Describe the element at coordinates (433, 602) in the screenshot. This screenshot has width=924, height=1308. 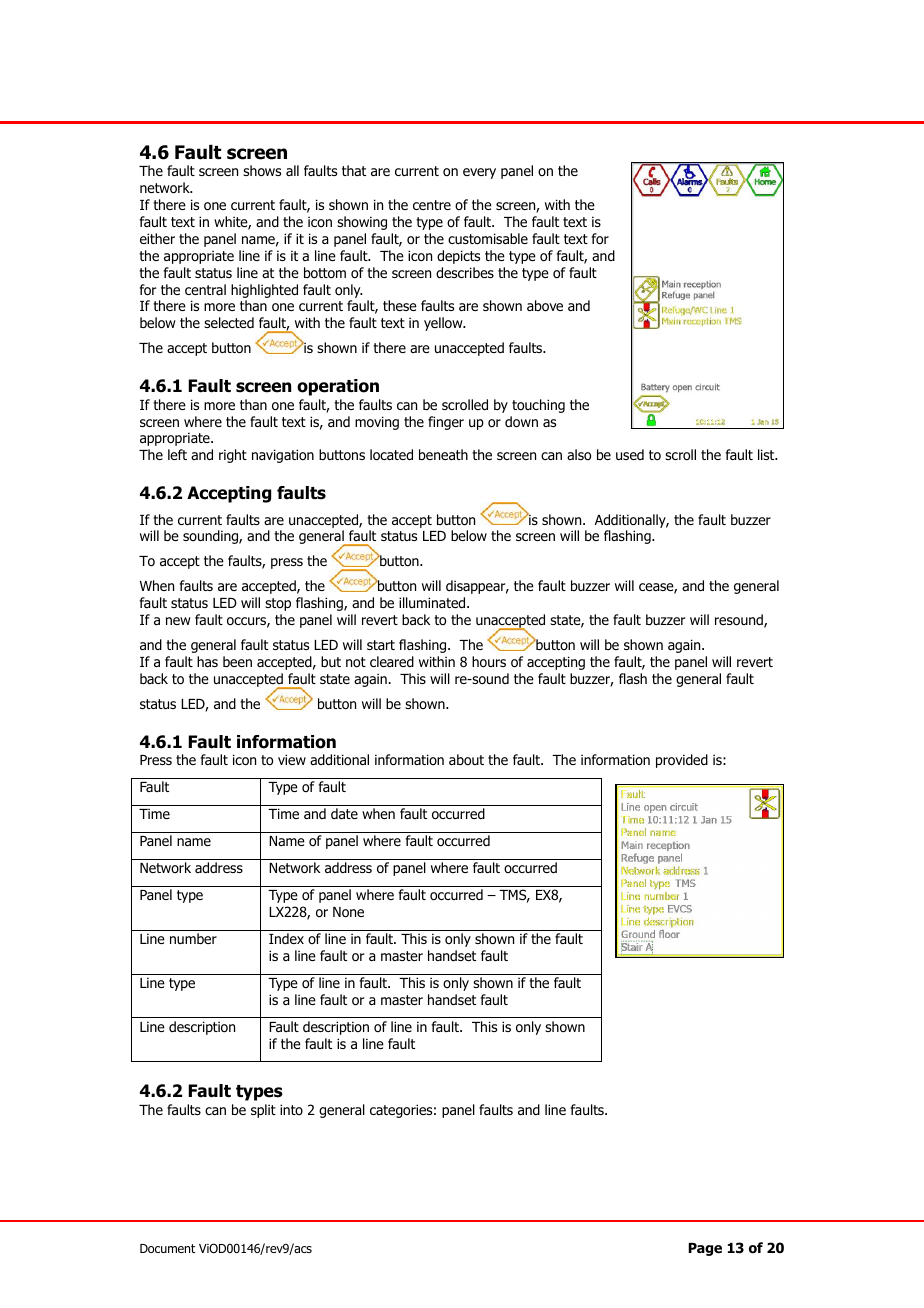
I see `illuminated` at that location.
